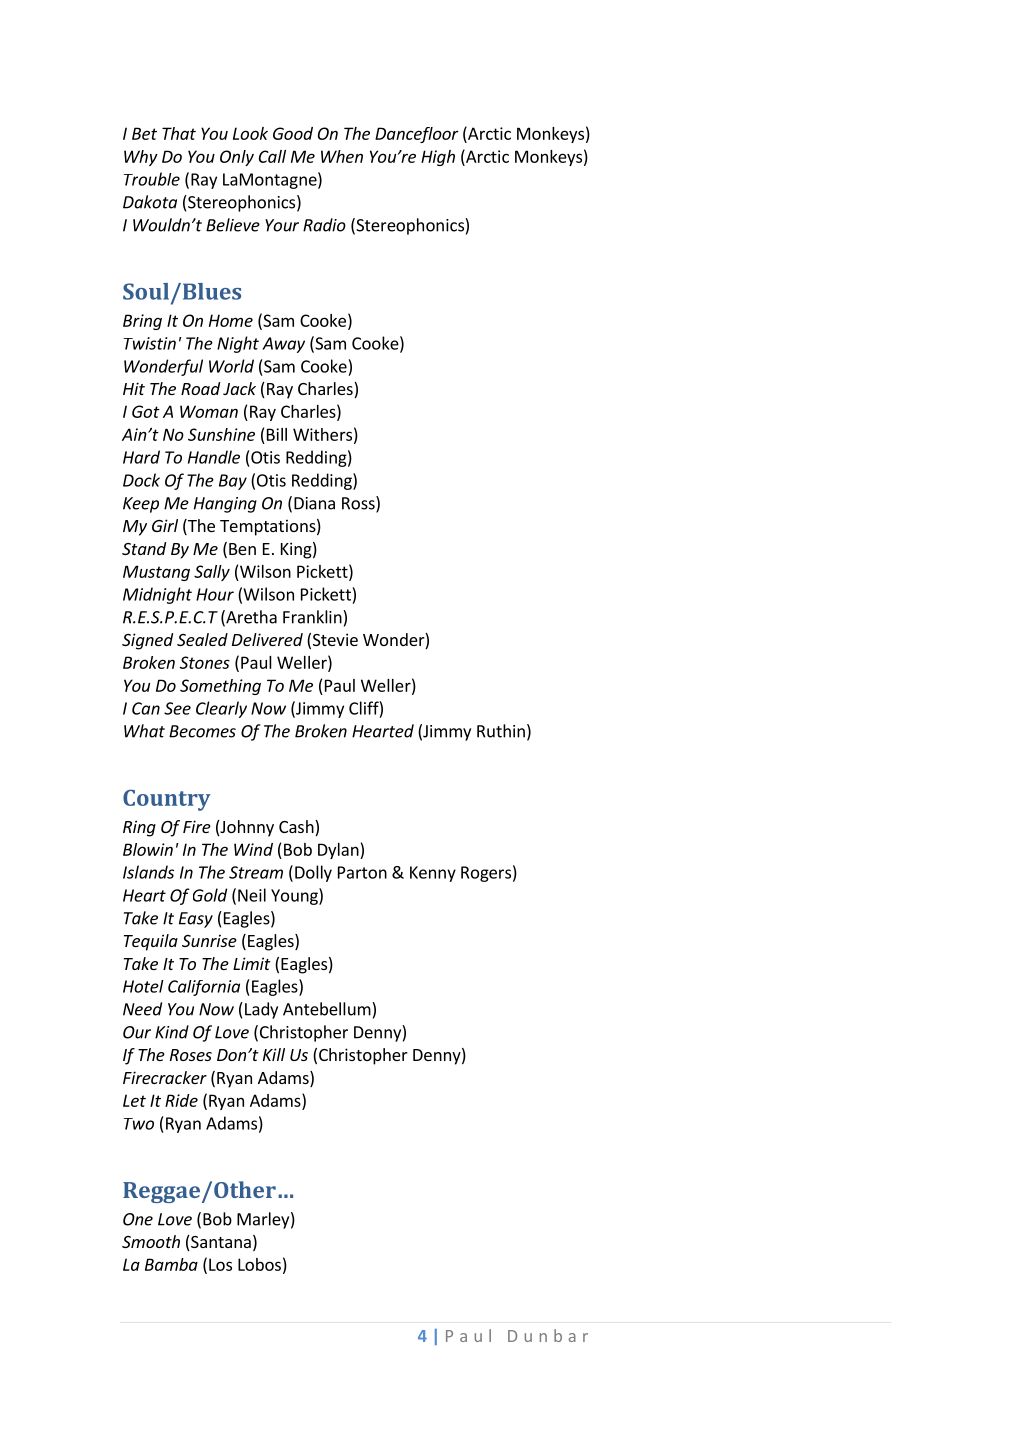  What do you see at coordinates (167, 800) in the screenshot?
I see `Country` at bounding box center [167, 800].
